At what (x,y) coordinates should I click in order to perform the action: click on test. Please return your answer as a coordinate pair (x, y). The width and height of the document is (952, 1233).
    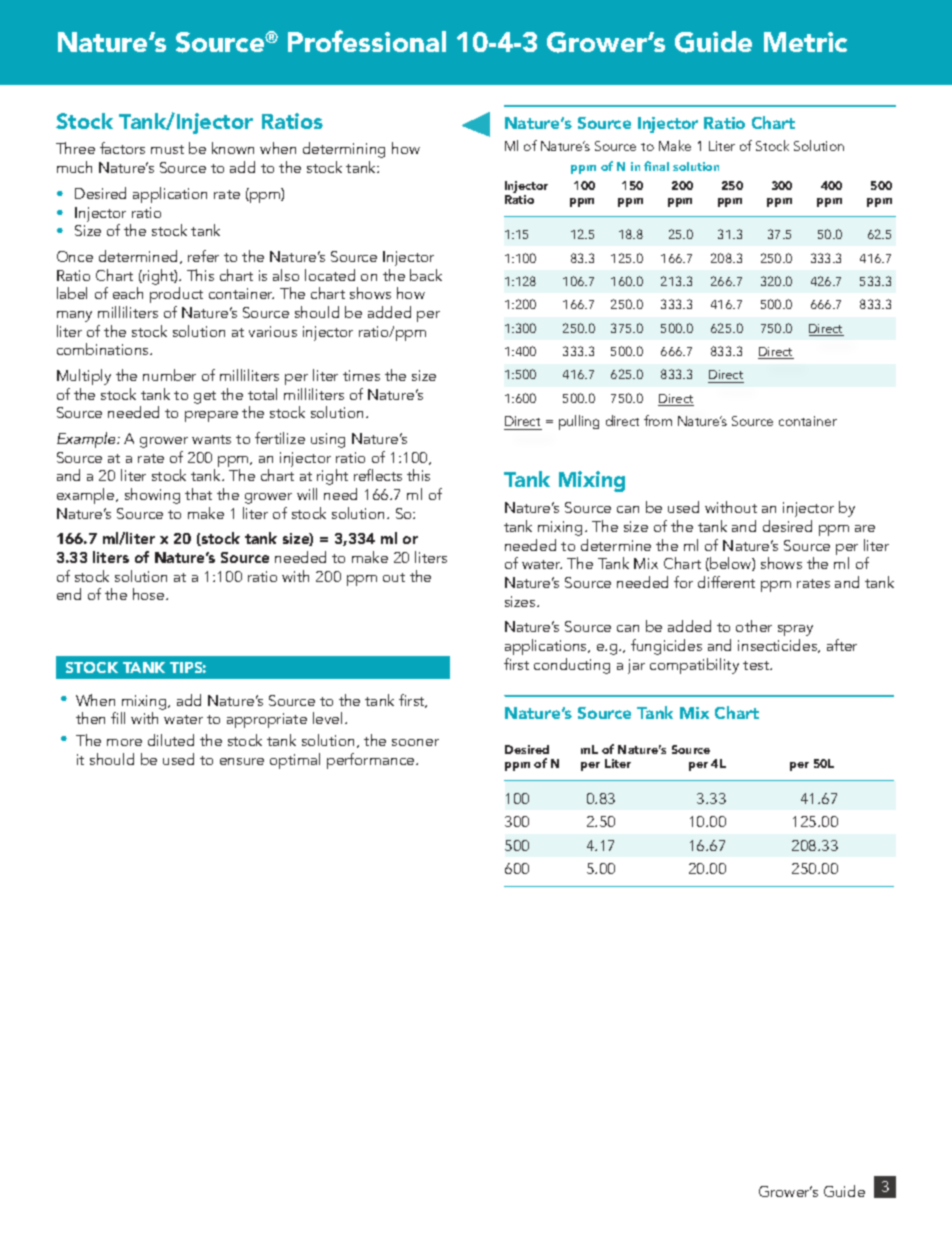
    Looking at the image, I should click on (757, 665).
